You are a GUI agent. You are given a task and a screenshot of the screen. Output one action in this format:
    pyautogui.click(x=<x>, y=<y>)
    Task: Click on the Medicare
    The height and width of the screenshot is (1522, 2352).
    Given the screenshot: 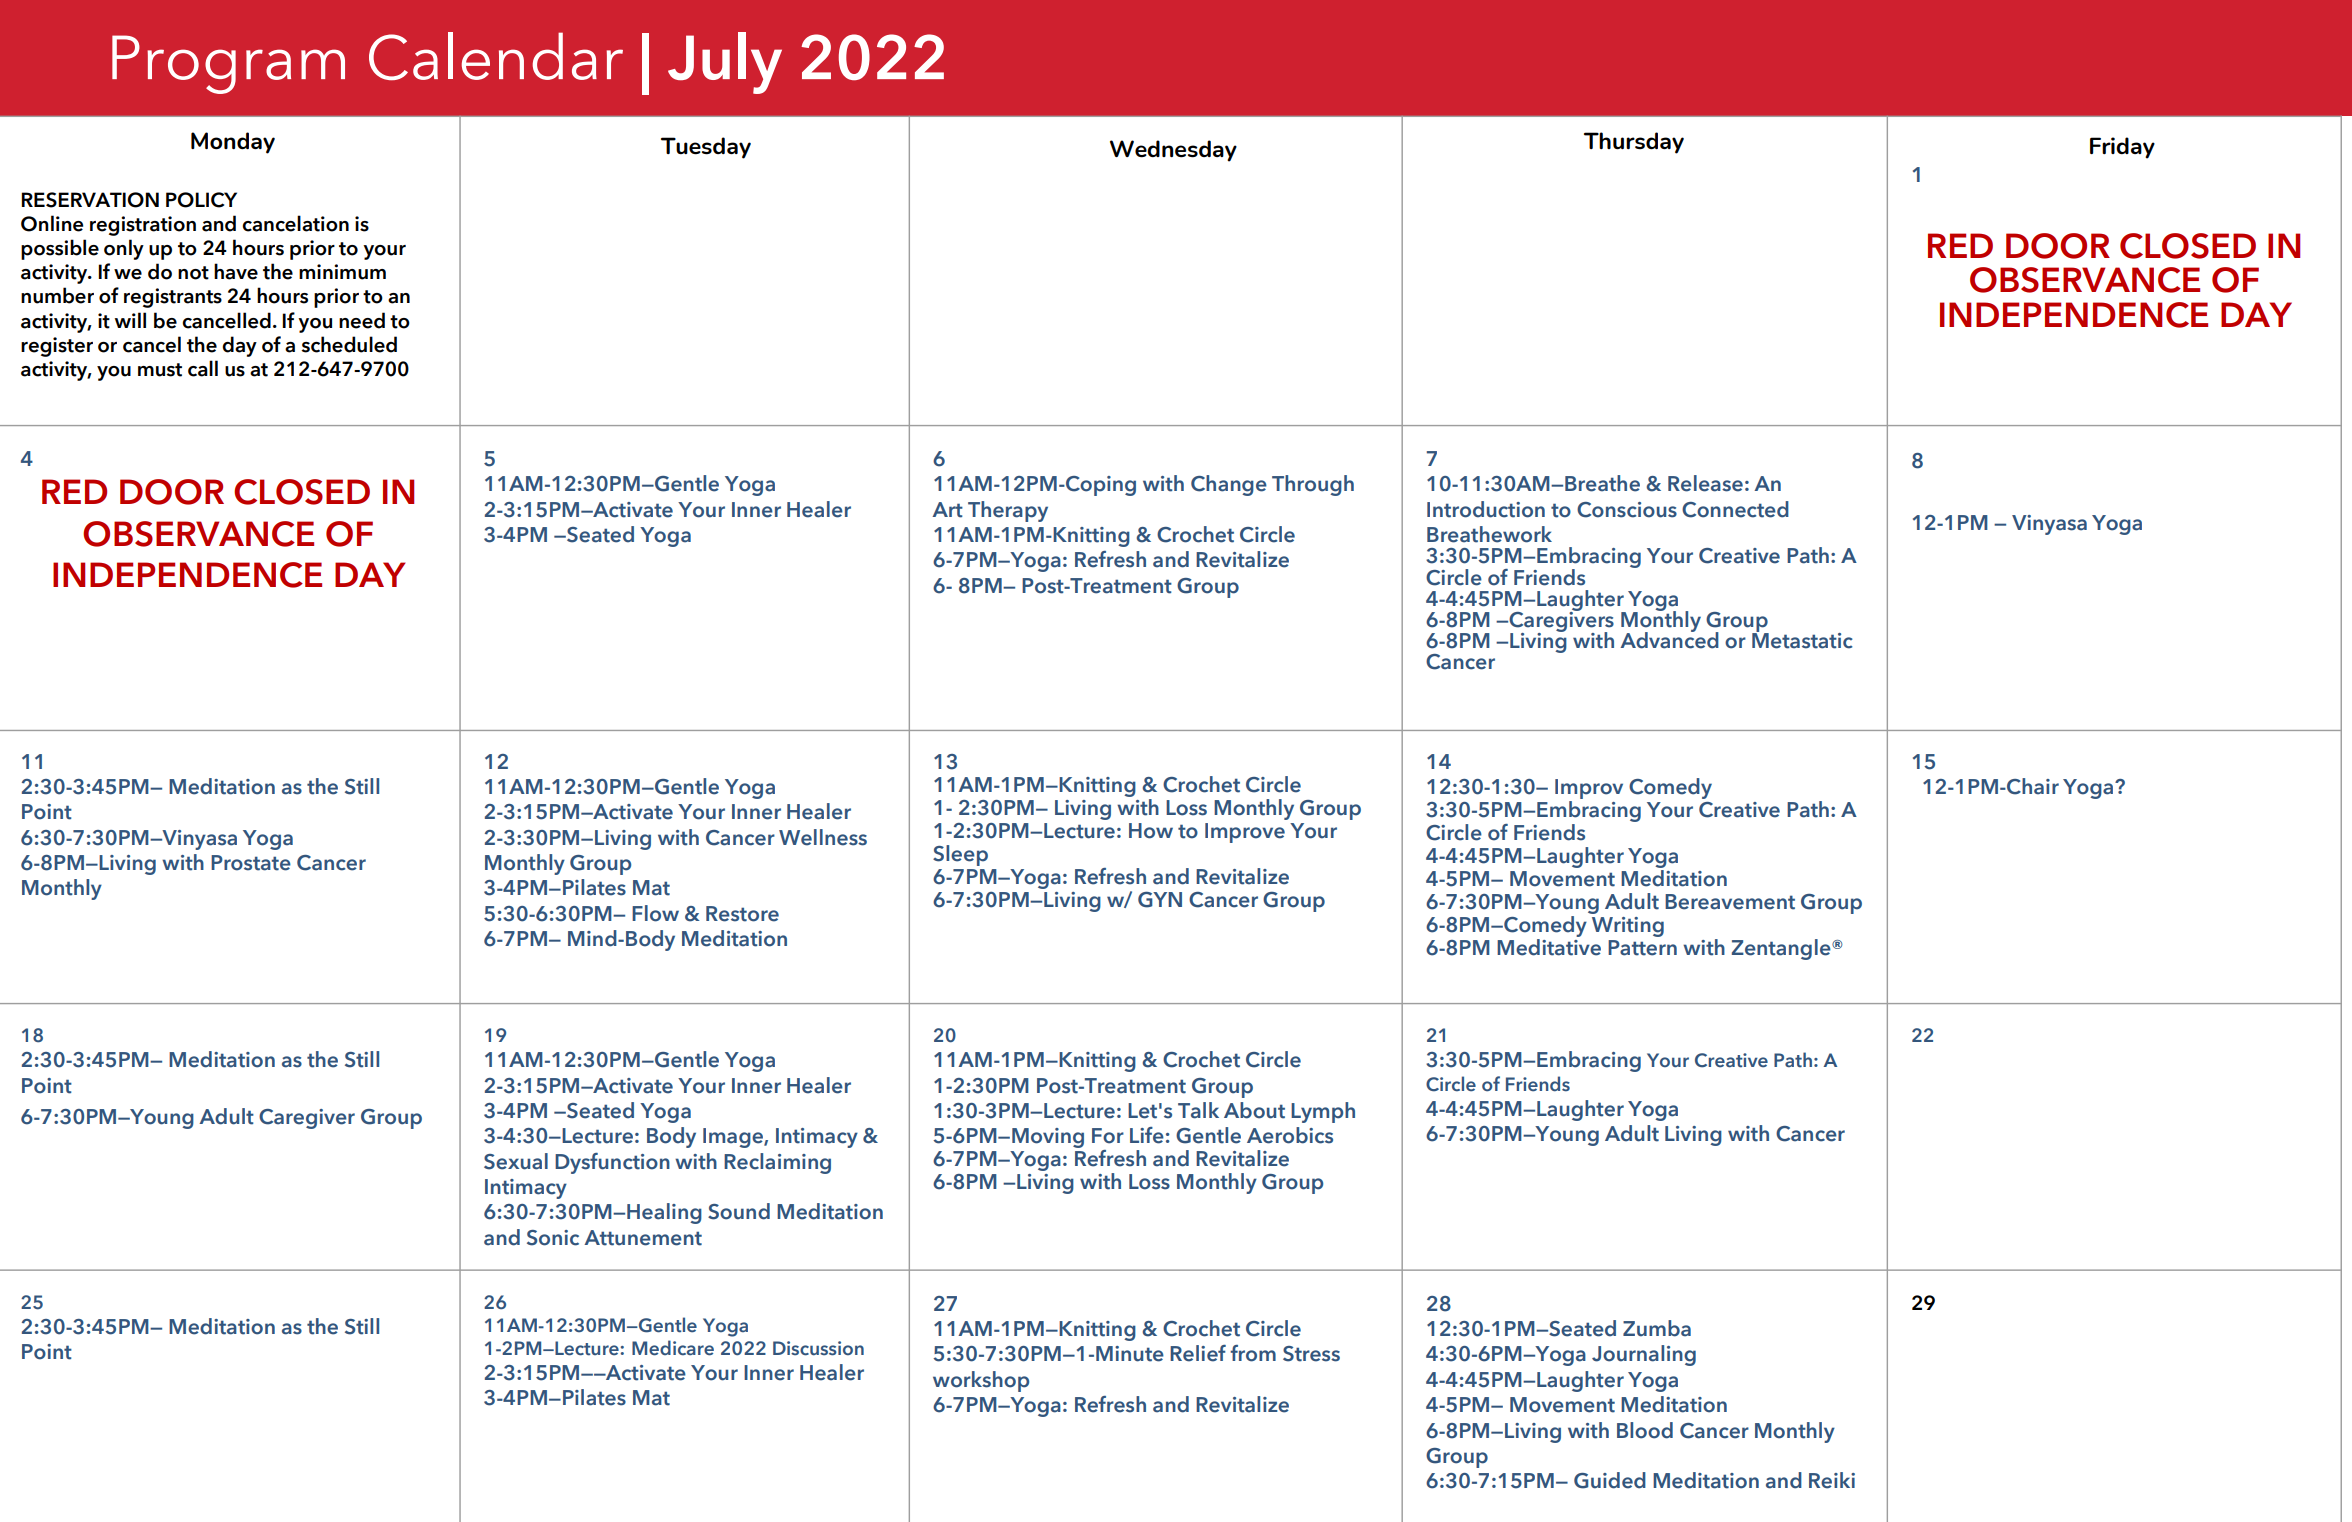 What is the action you would take?
    pyautogui.click(x=673, y=1348)
